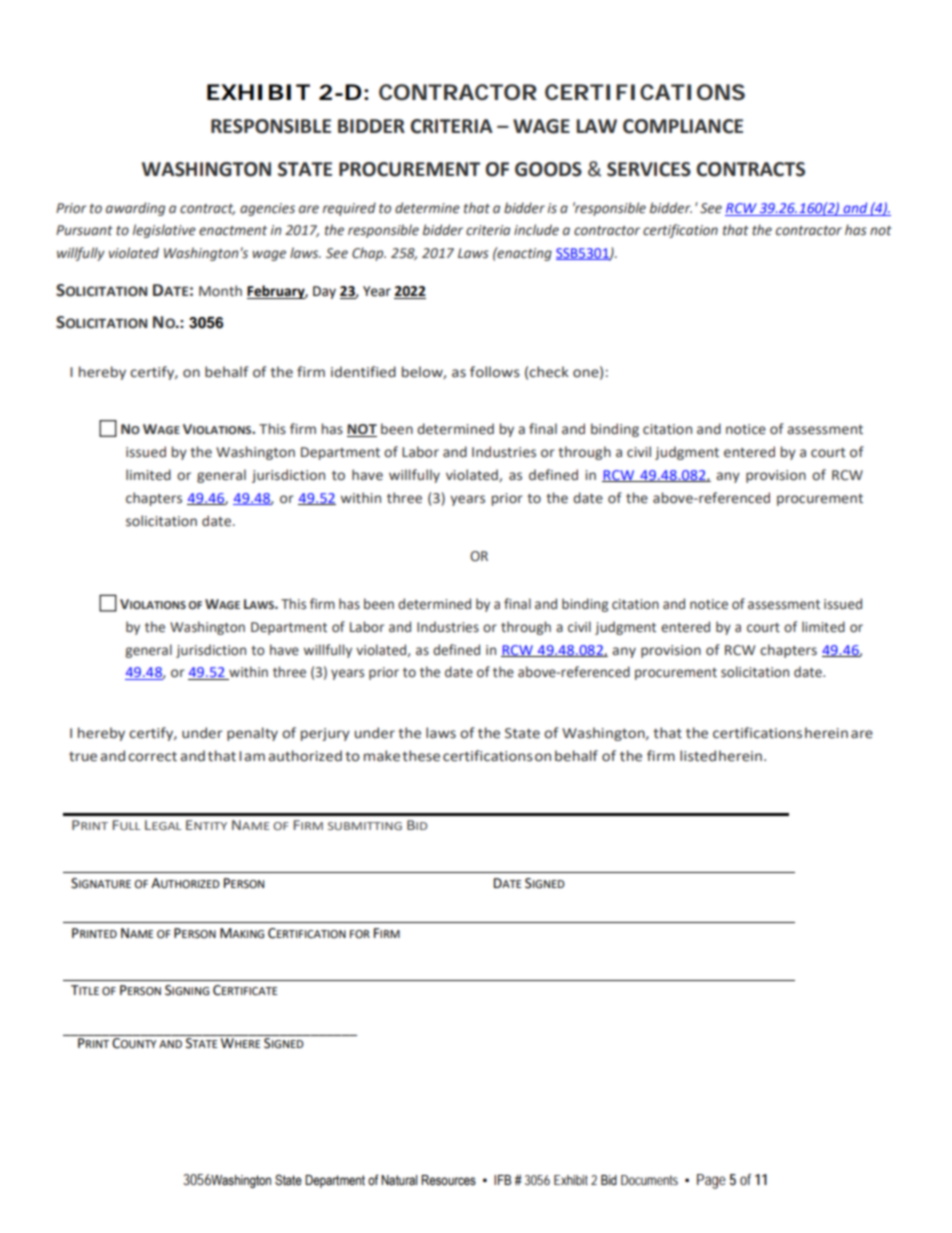 The image size is (952, 1233). What do you see at coordinates (135, 209) in the screenshot?
I see `awarding` at bounding box center [135, 209].
